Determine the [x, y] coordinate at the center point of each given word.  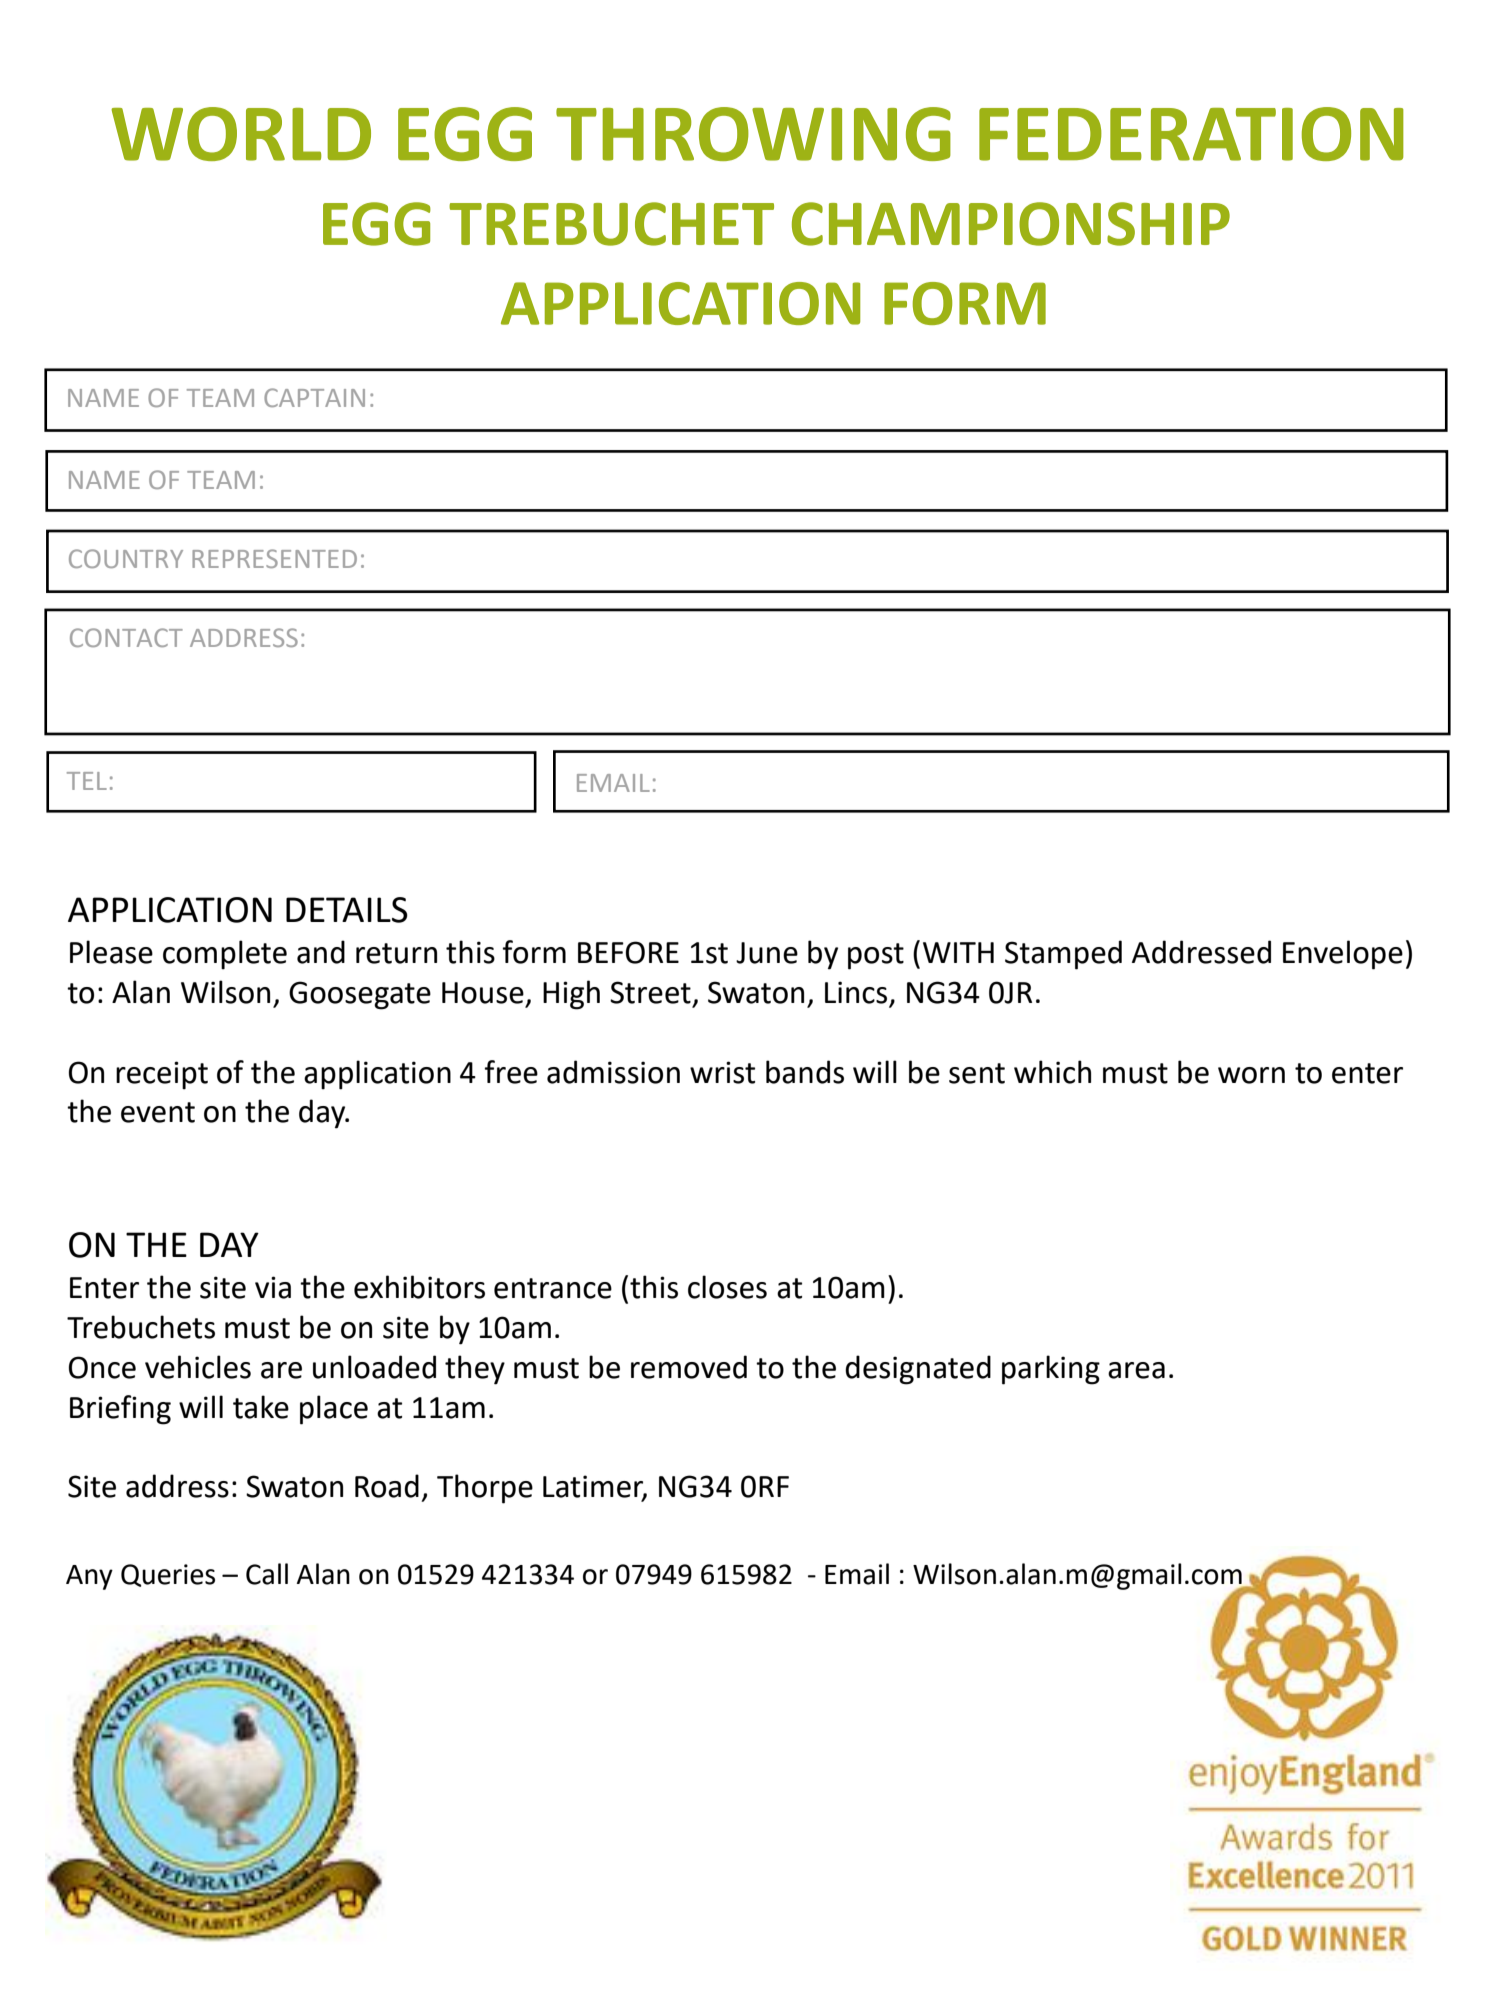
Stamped [1063, 955]
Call [267, 1574]
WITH [958, 952]
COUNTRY [126, 558]
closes [727, 1287]
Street [650, 992]
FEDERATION [1191, 134]
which [1052, 1072]
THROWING [753, 134]
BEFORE [628, 952]
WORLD [241, 134]
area [1136, 1370]
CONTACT [126, 637]
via [273, 1287]
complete [225, 955]
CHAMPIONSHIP [1011, 224]
